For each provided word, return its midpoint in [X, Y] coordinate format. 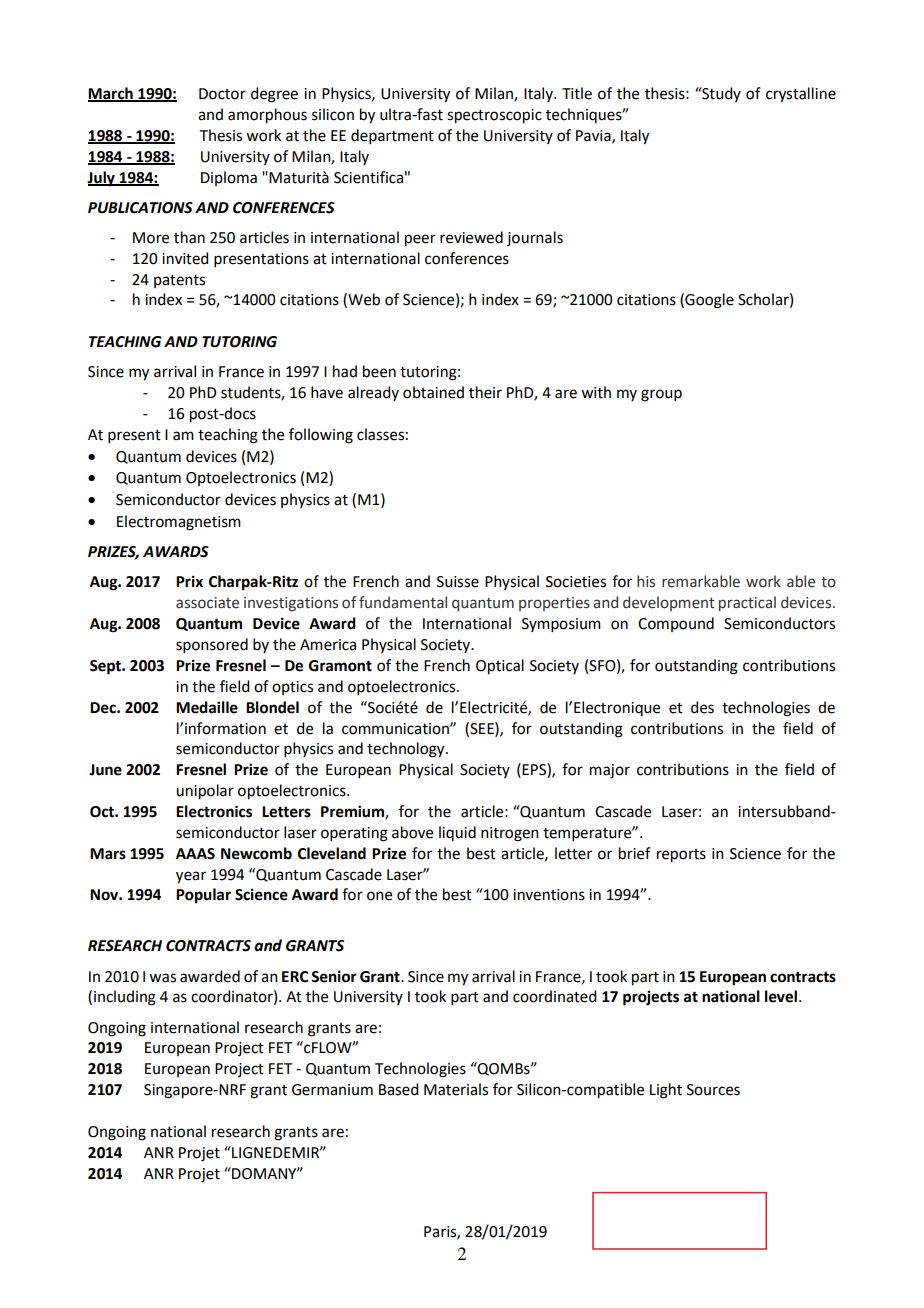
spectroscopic [494, 116]
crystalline [801, 95]
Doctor [222, 94]
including [125, 998]
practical [747, 603]
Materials [456, 1089]
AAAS [195, 854]
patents [179, 281]
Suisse [458, 582]
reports [681, 856]
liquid [457, 833]
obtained [433, 392]
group [661, 395]
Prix [189, 581]
